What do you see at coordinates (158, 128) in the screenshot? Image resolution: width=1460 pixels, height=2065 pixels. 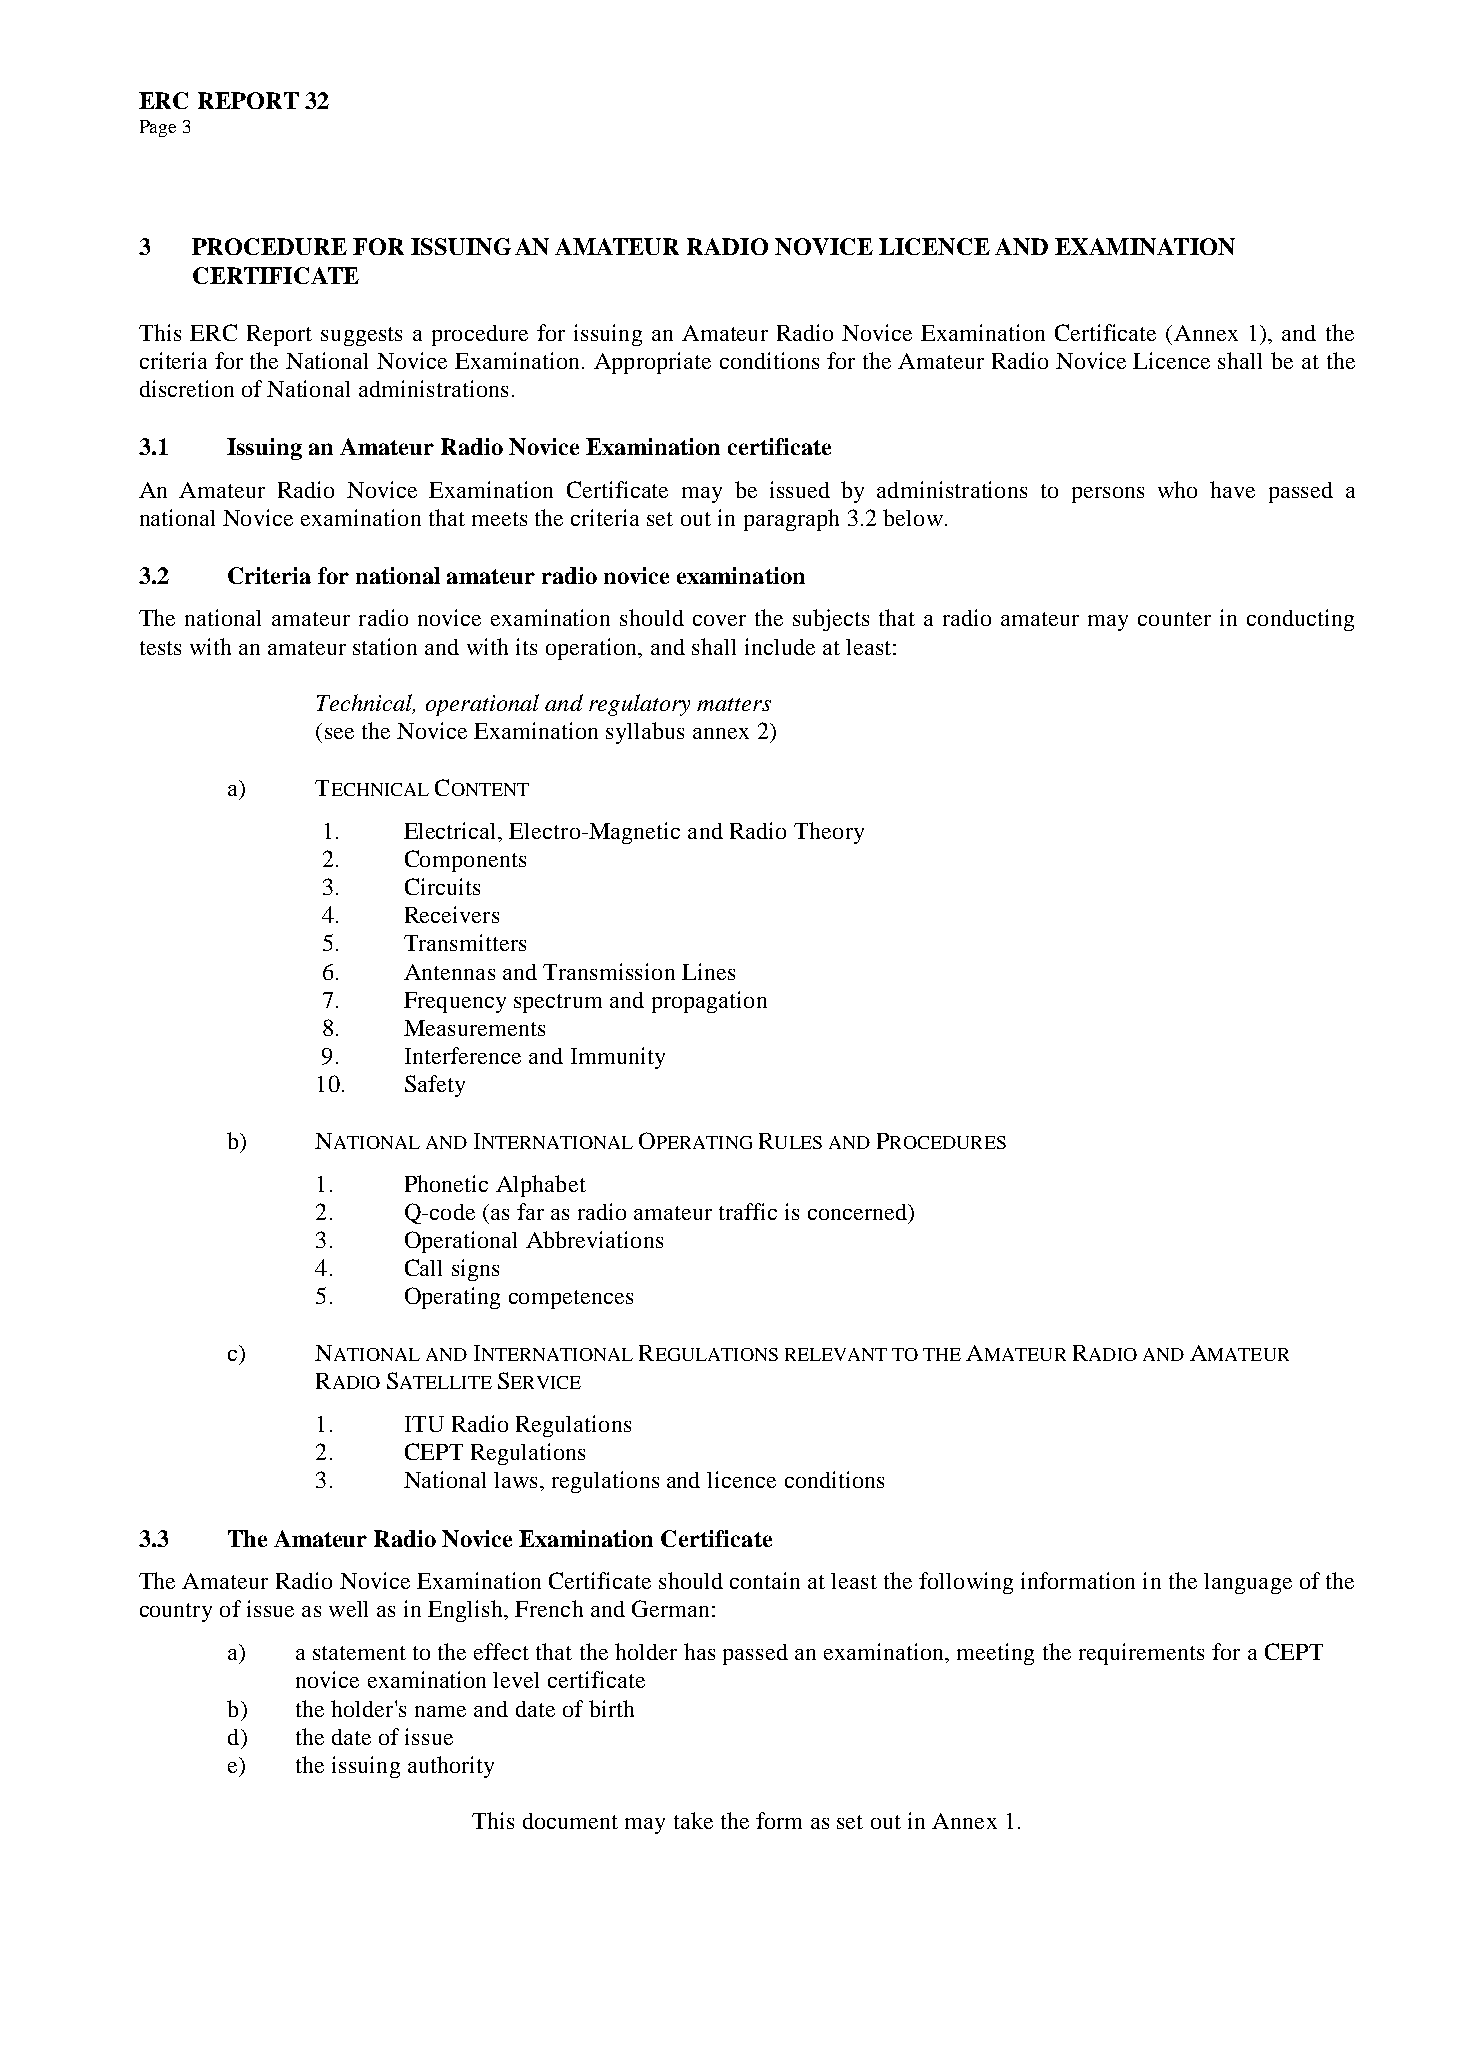 I see `Page` at bounding box center [158, 128].
